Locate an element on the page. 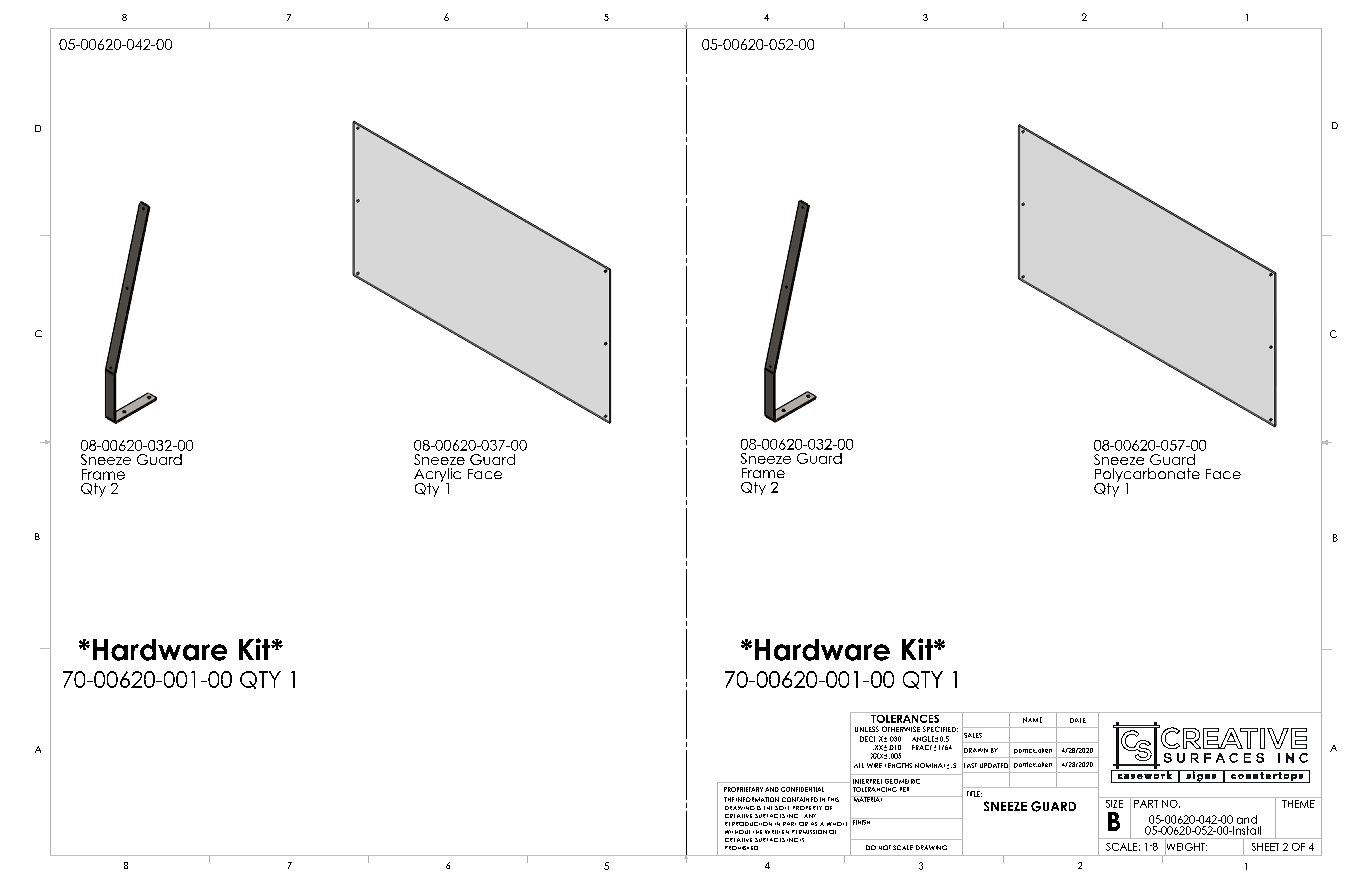 Image resolution: width=1372 pixels, height=887 pixels. UNLESS is located at coordinates (867, 729).
